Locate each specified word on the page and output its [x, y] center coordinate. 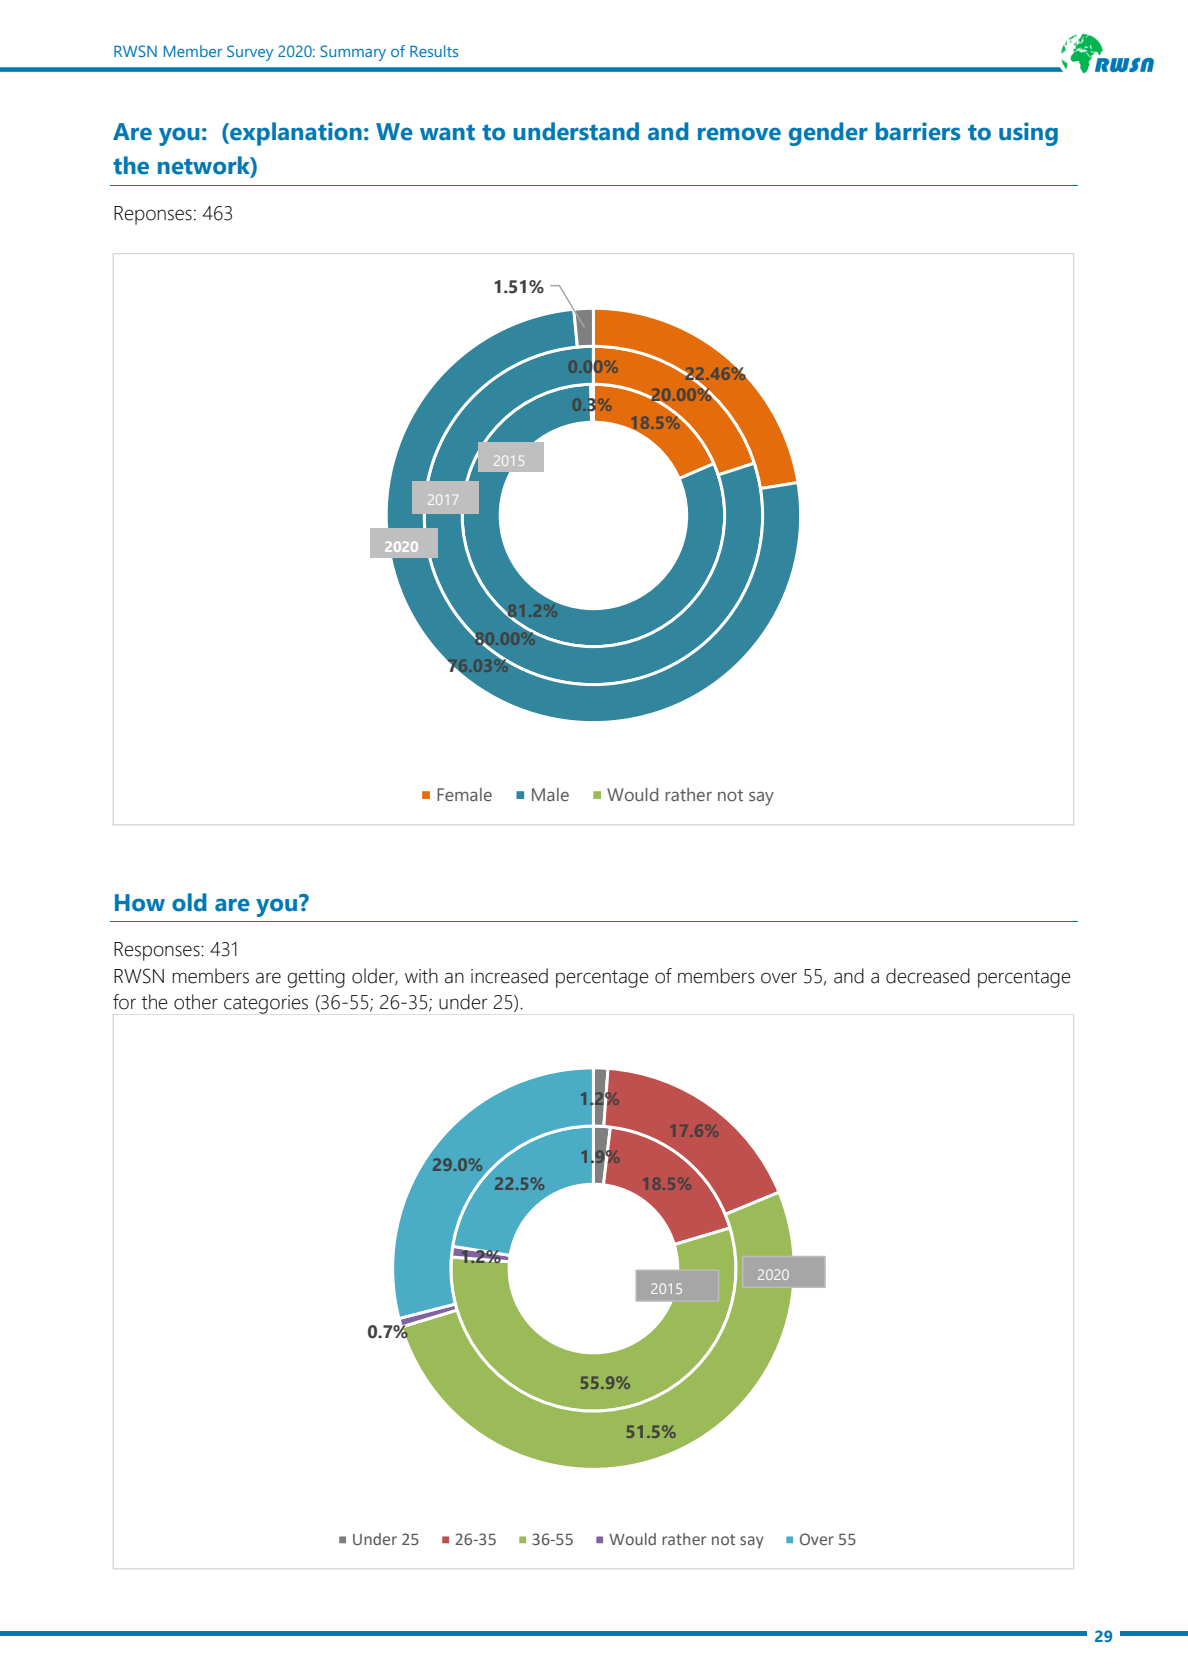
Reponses [153, 215]
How [140, 903]
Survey [250, 53]
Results [434, 51]
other [196, 1002]
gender [828, 134]
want [447, 132]
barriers [918, 131]
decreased [928, 976]
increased [509, 976]
